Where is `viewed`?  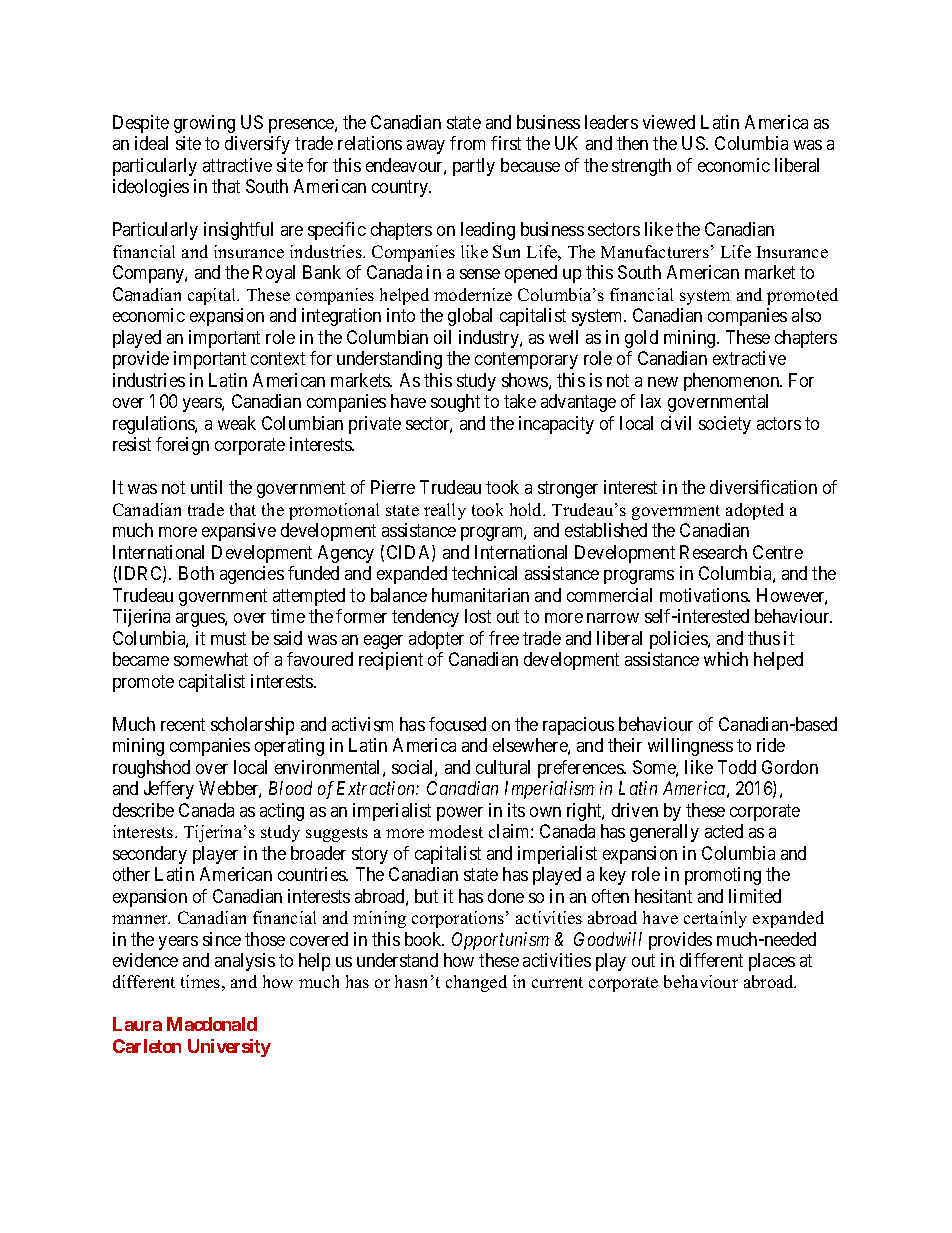
viewed is located at coordinates (669, 122).
